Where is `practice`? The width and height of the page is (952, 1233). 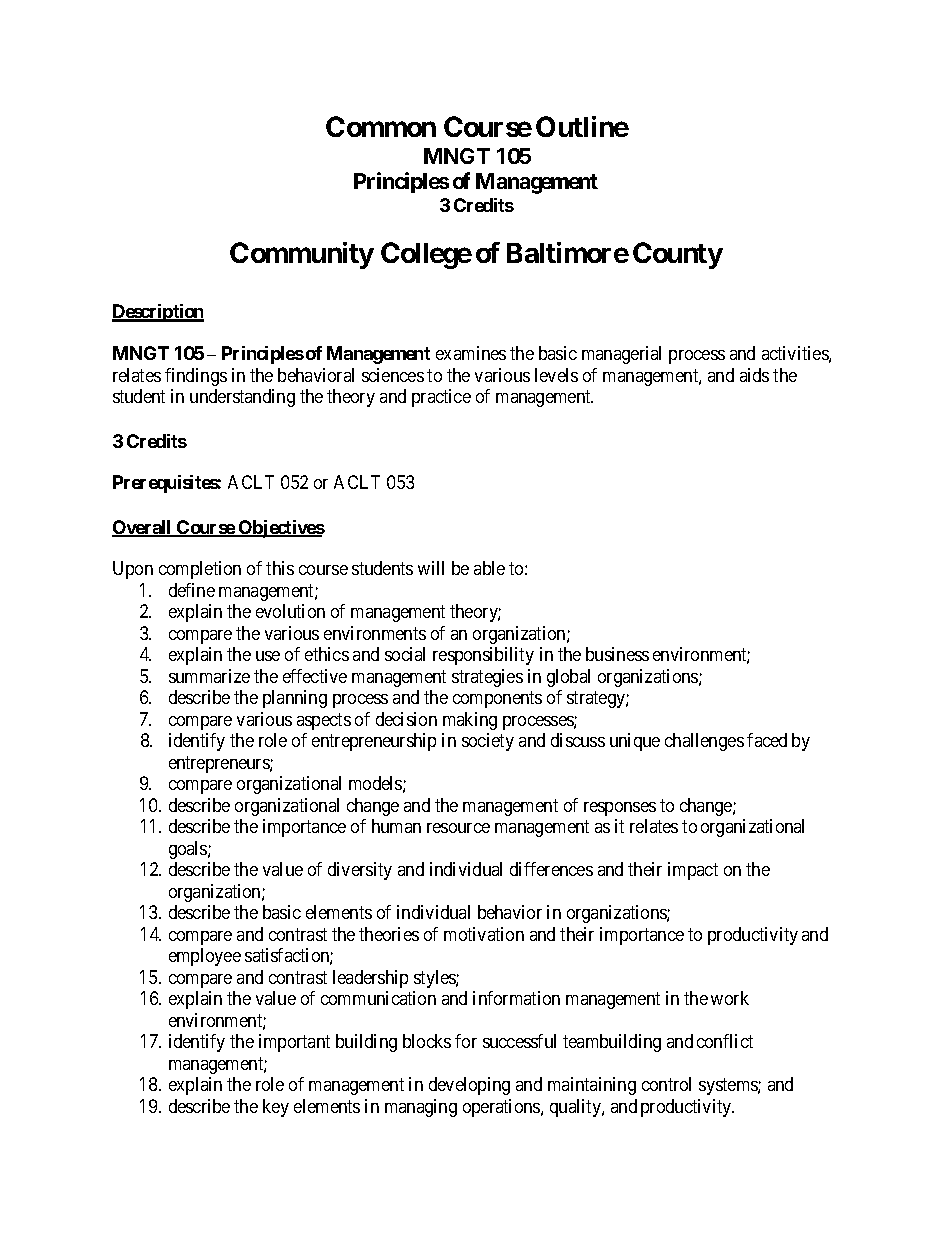
practice is located at coordinates (441, 398).
